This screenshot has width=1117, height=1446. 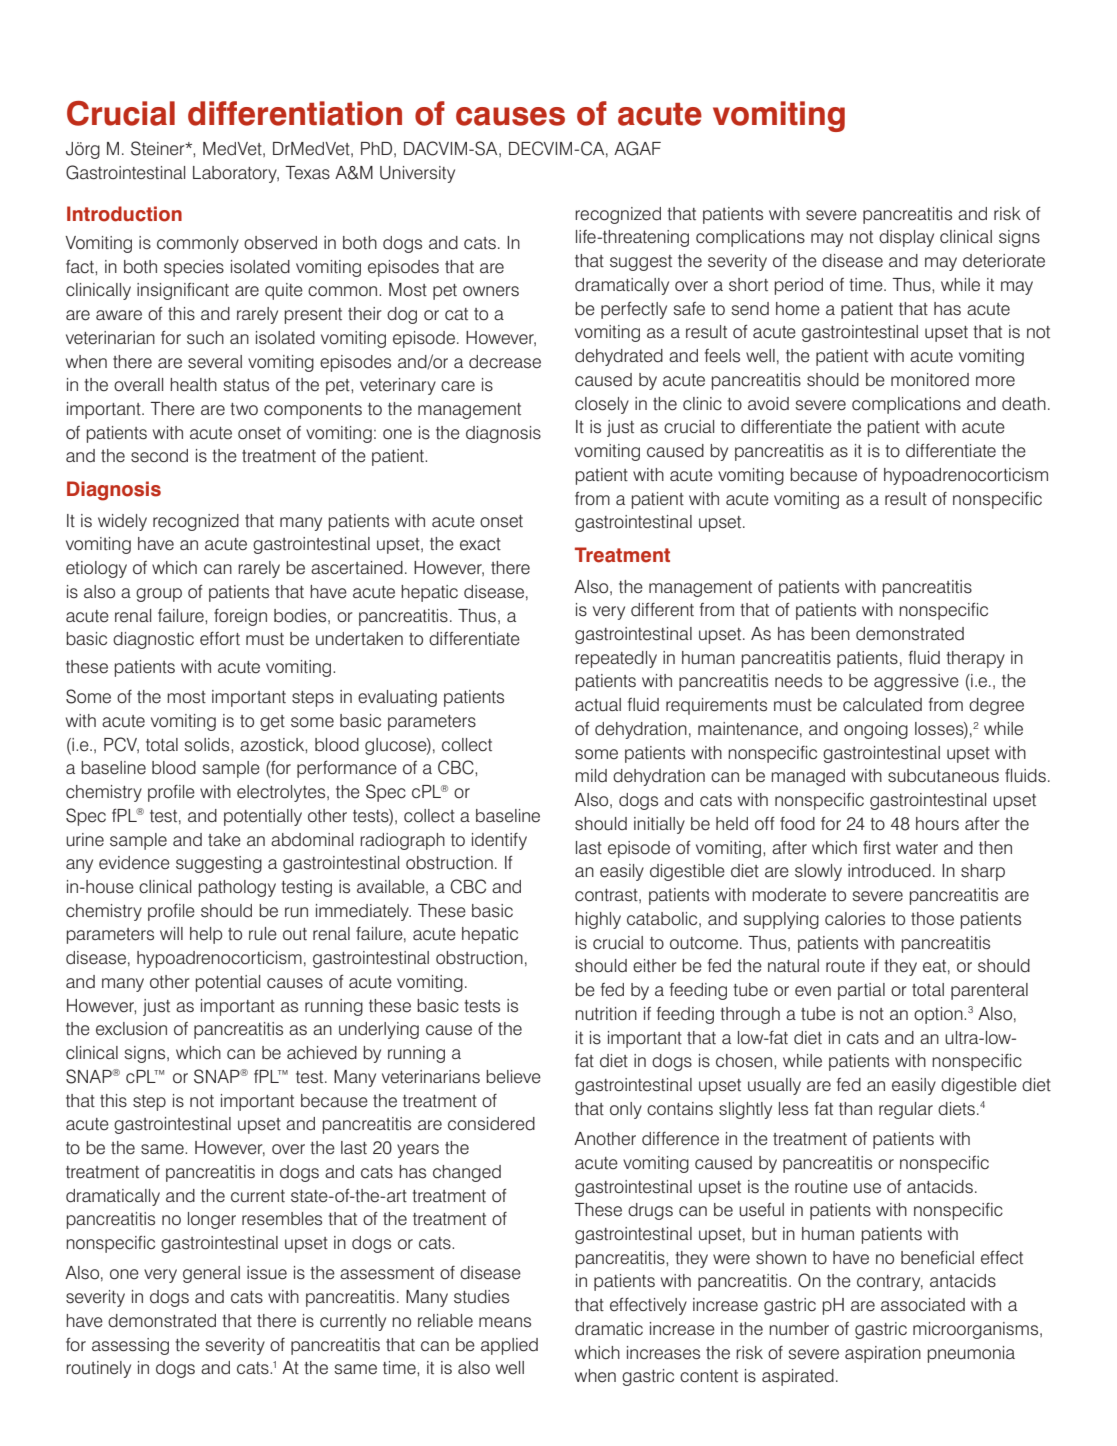 What do you see at coordinates (509, 1346) in the screenshot?
I see `applied` at bounding box center [509, 1346].
